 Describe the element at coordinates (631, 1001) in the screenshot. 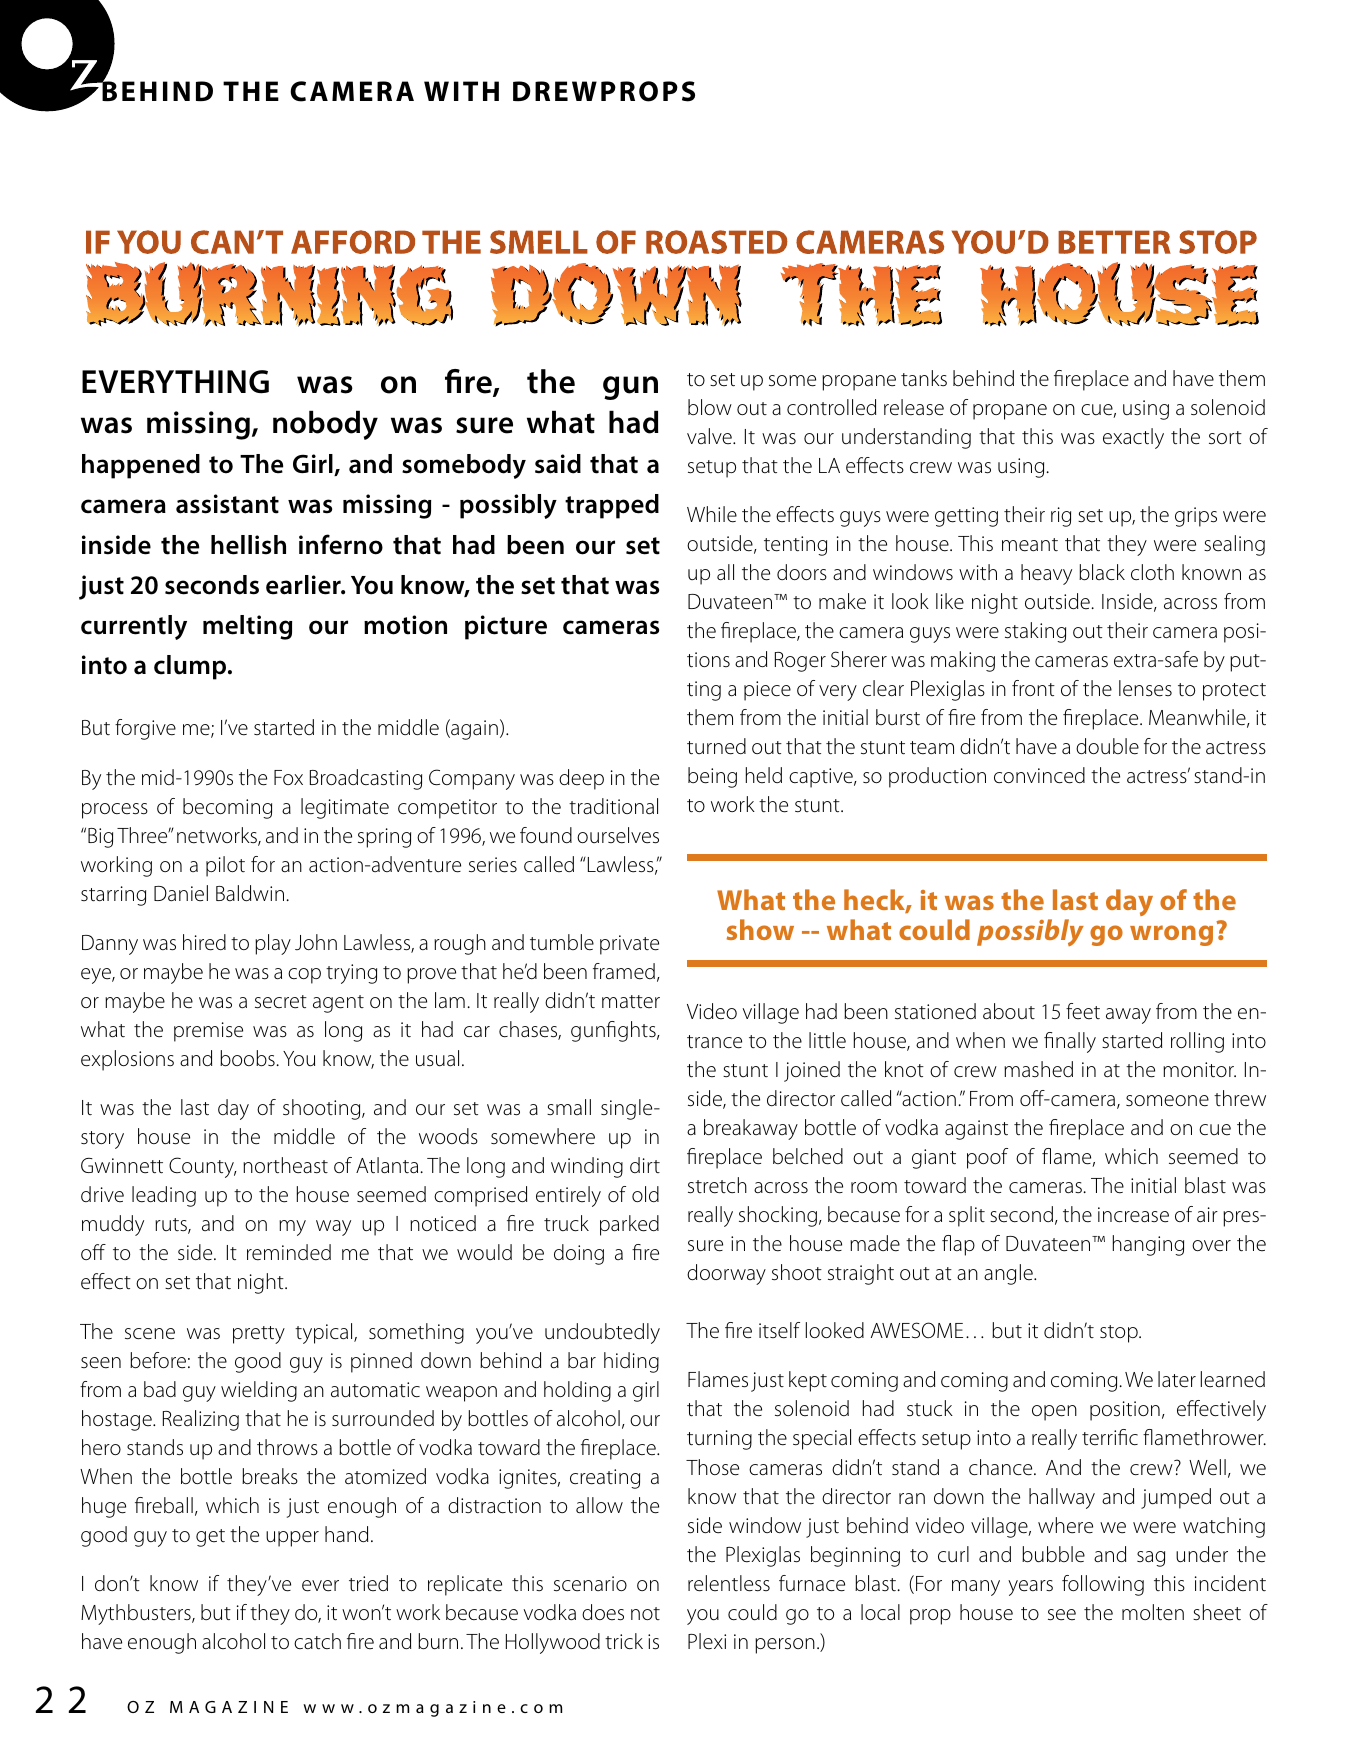

I see `matter` at that location.
